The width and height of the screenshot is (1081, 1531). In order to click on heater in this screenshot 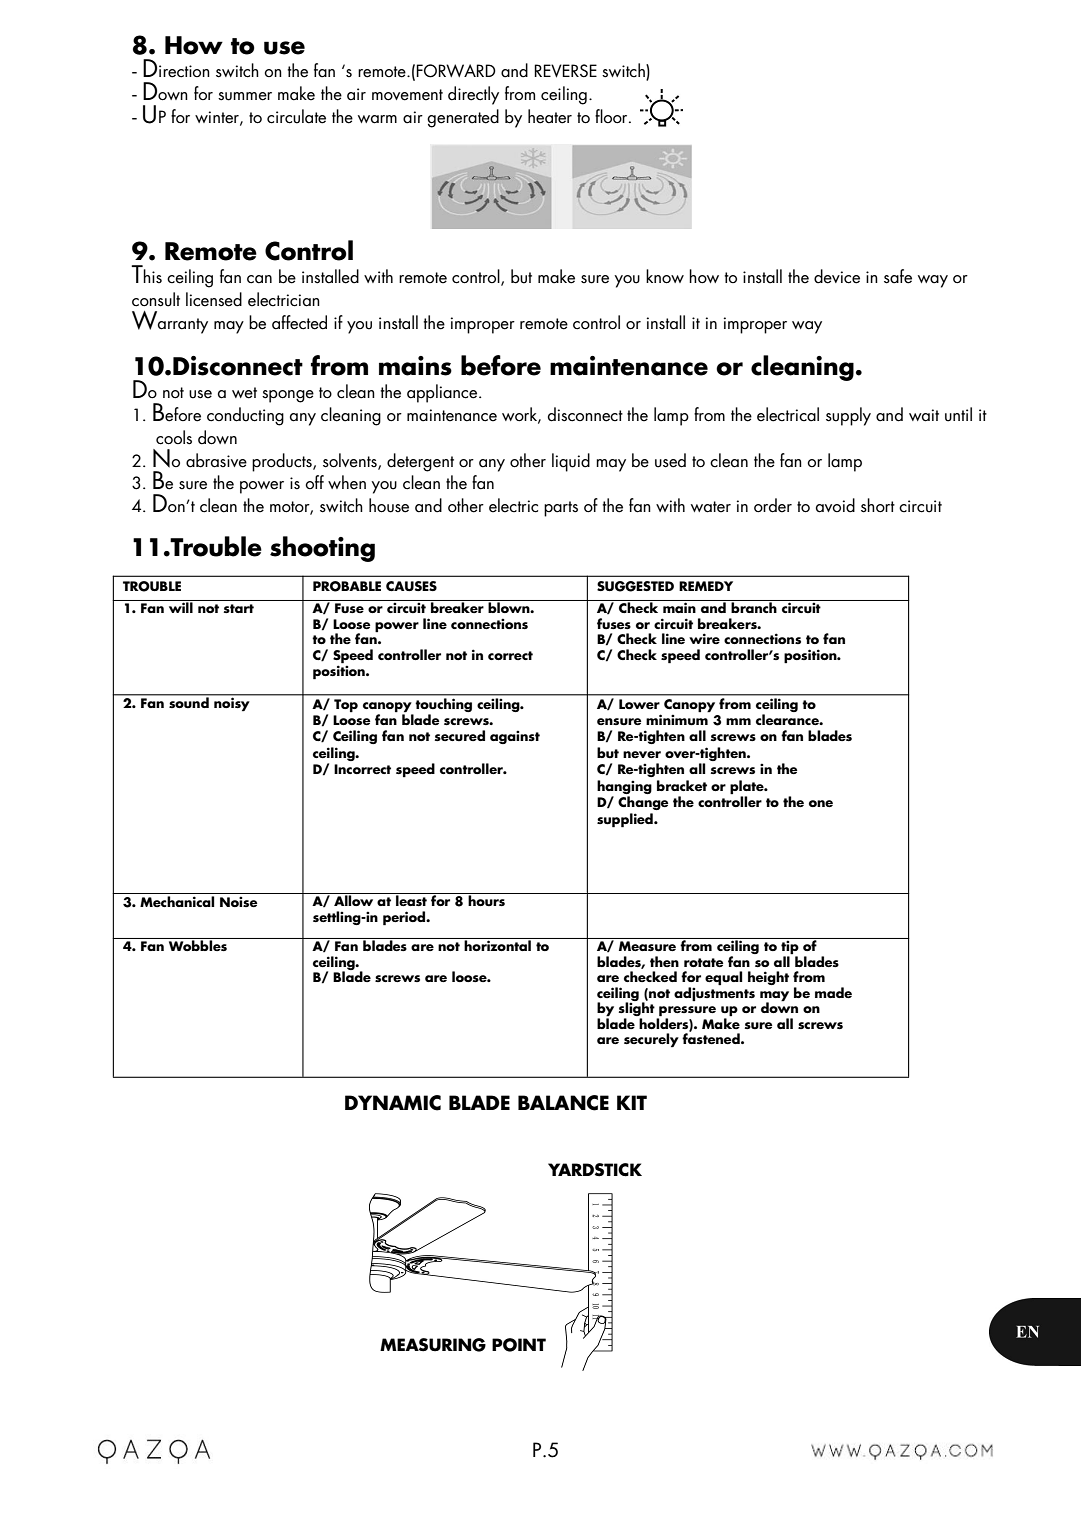, I will do `click(550, 116)`.
